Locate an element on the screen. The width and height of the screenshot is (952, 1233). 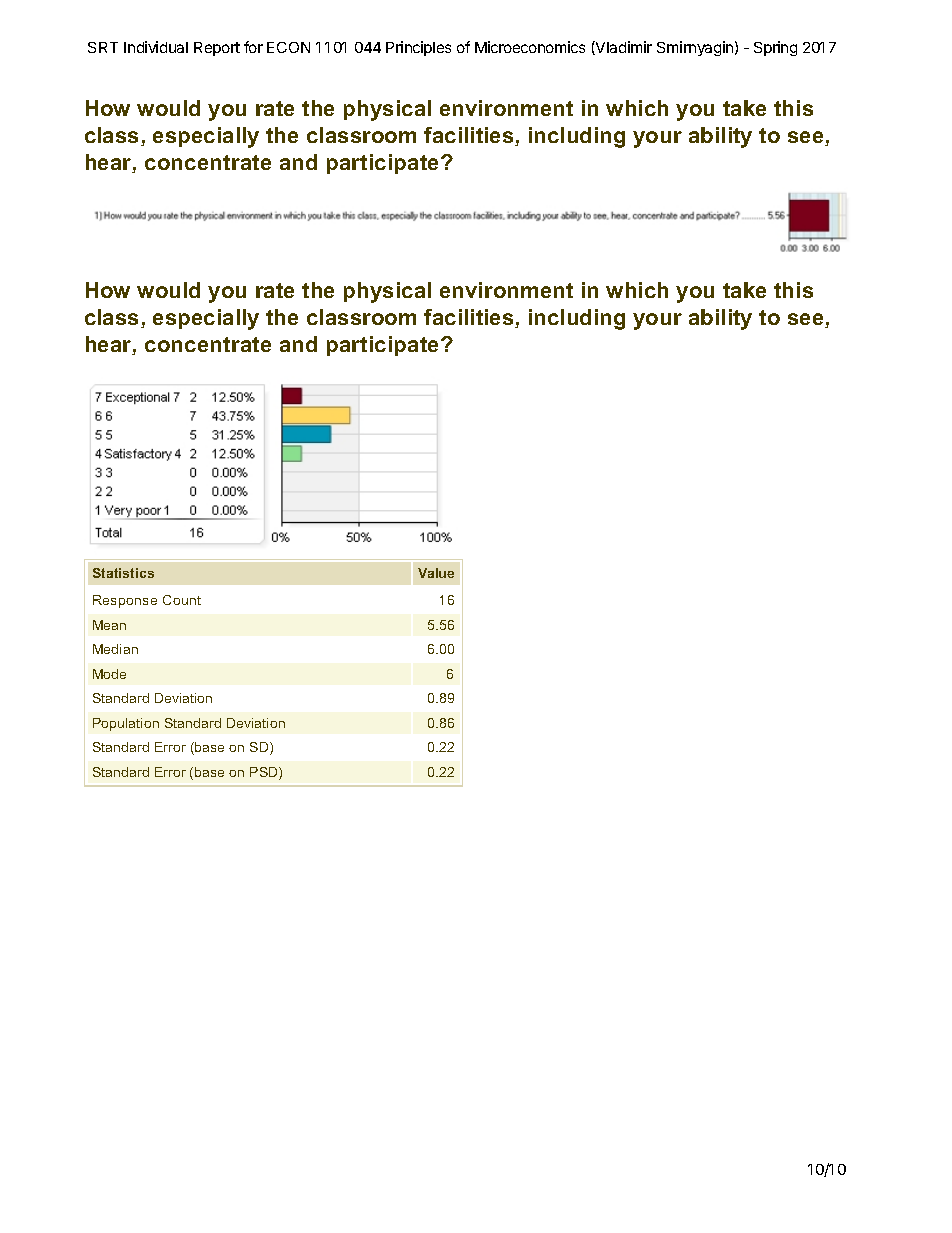
Count is located at coordinates (182, 600).
